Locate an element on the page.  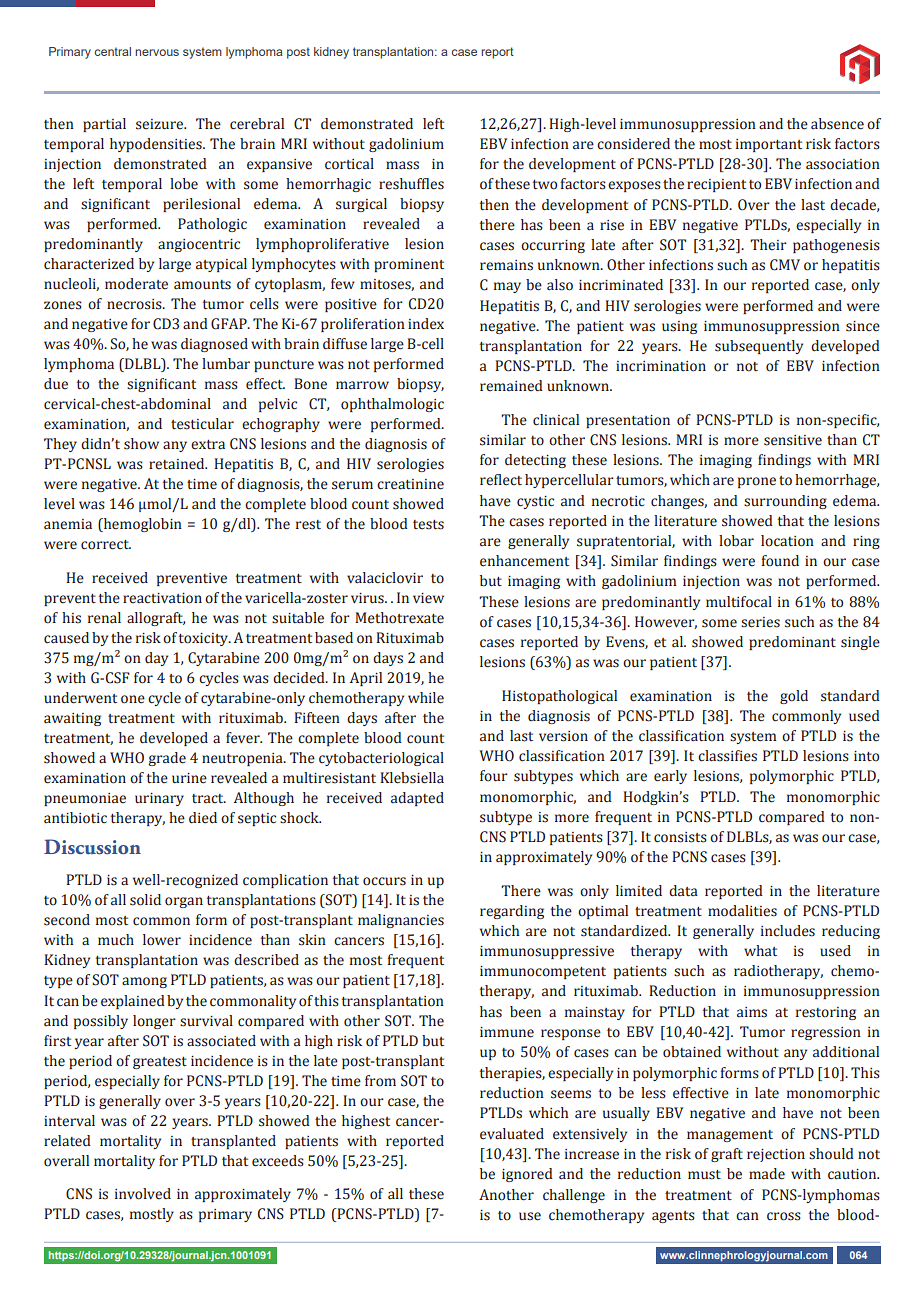
diagnosed is located at coordinates (214, 345).
